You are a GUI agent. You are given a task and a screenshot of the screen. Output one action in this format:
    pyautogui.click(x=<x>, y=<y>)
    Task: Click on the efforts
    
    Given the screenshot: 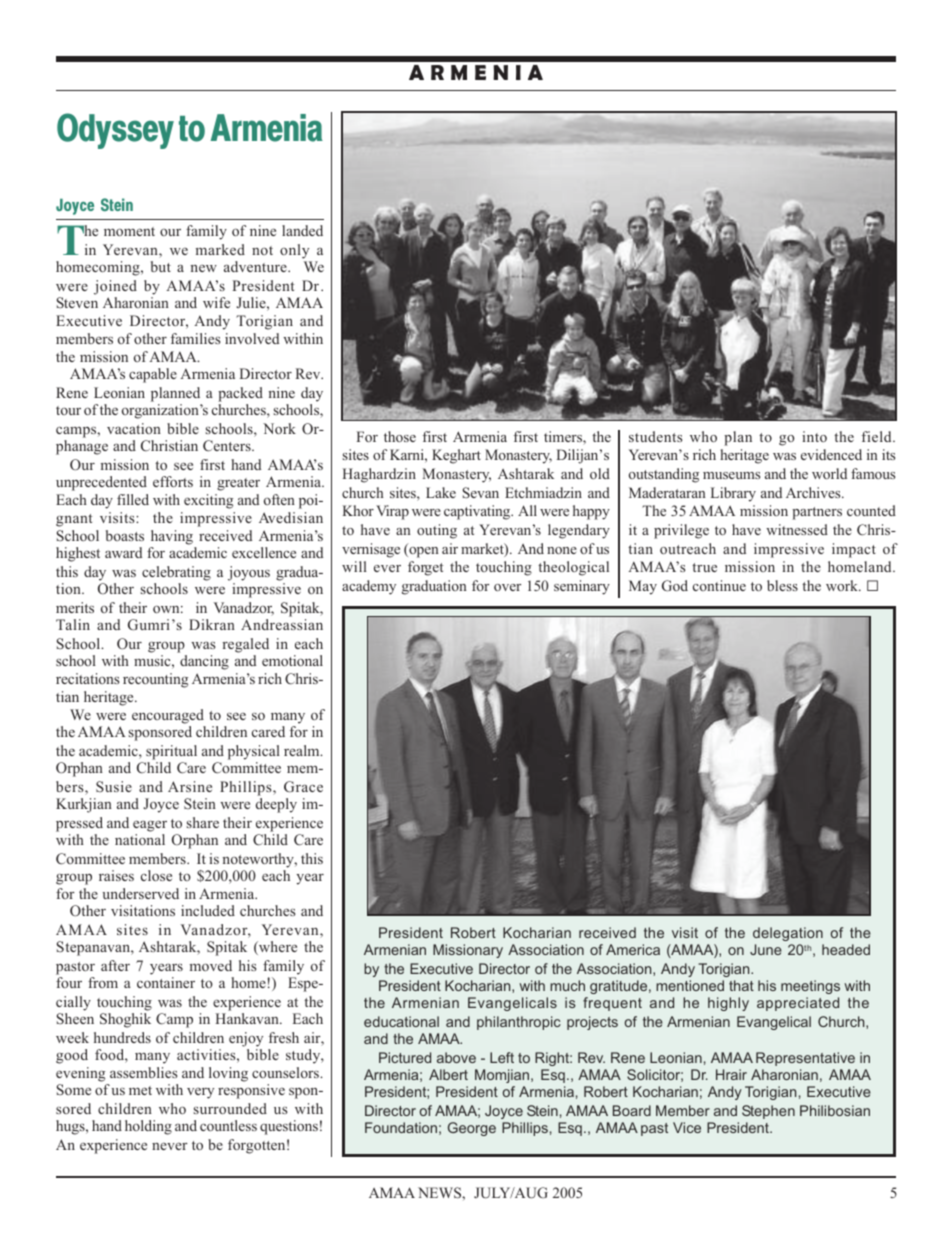 What is the action you would take?
    pyautogui.click(x=173, y=481)
